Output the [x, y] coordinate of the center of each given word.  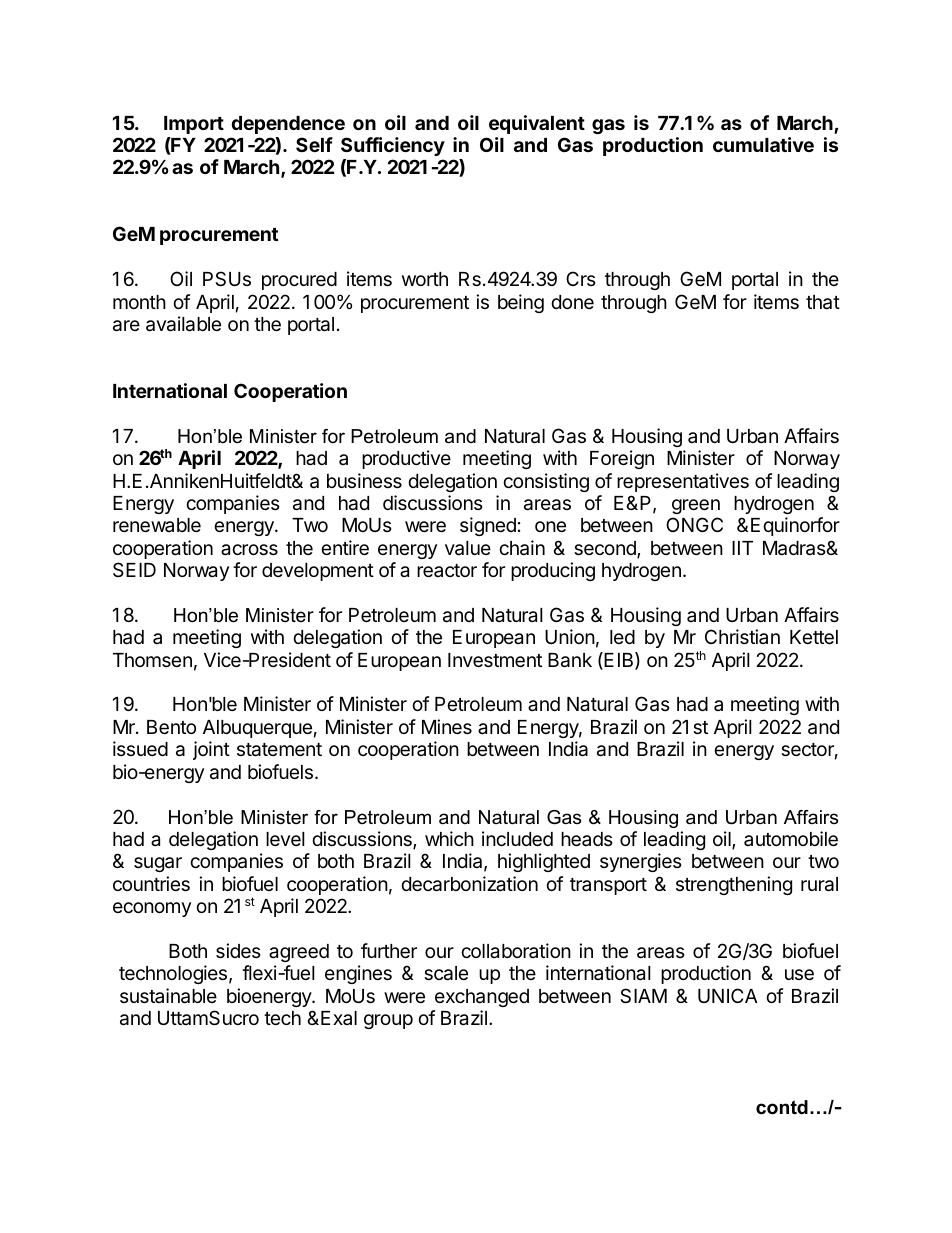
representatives [683, 482]
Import [194, 125]
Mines [447, 726]
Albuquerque [257, 729]
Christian [742, 636]
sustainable [168, 996]
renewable [157, 525]
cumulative [763, 144]
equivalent [537, 124]
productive [406, 459]
